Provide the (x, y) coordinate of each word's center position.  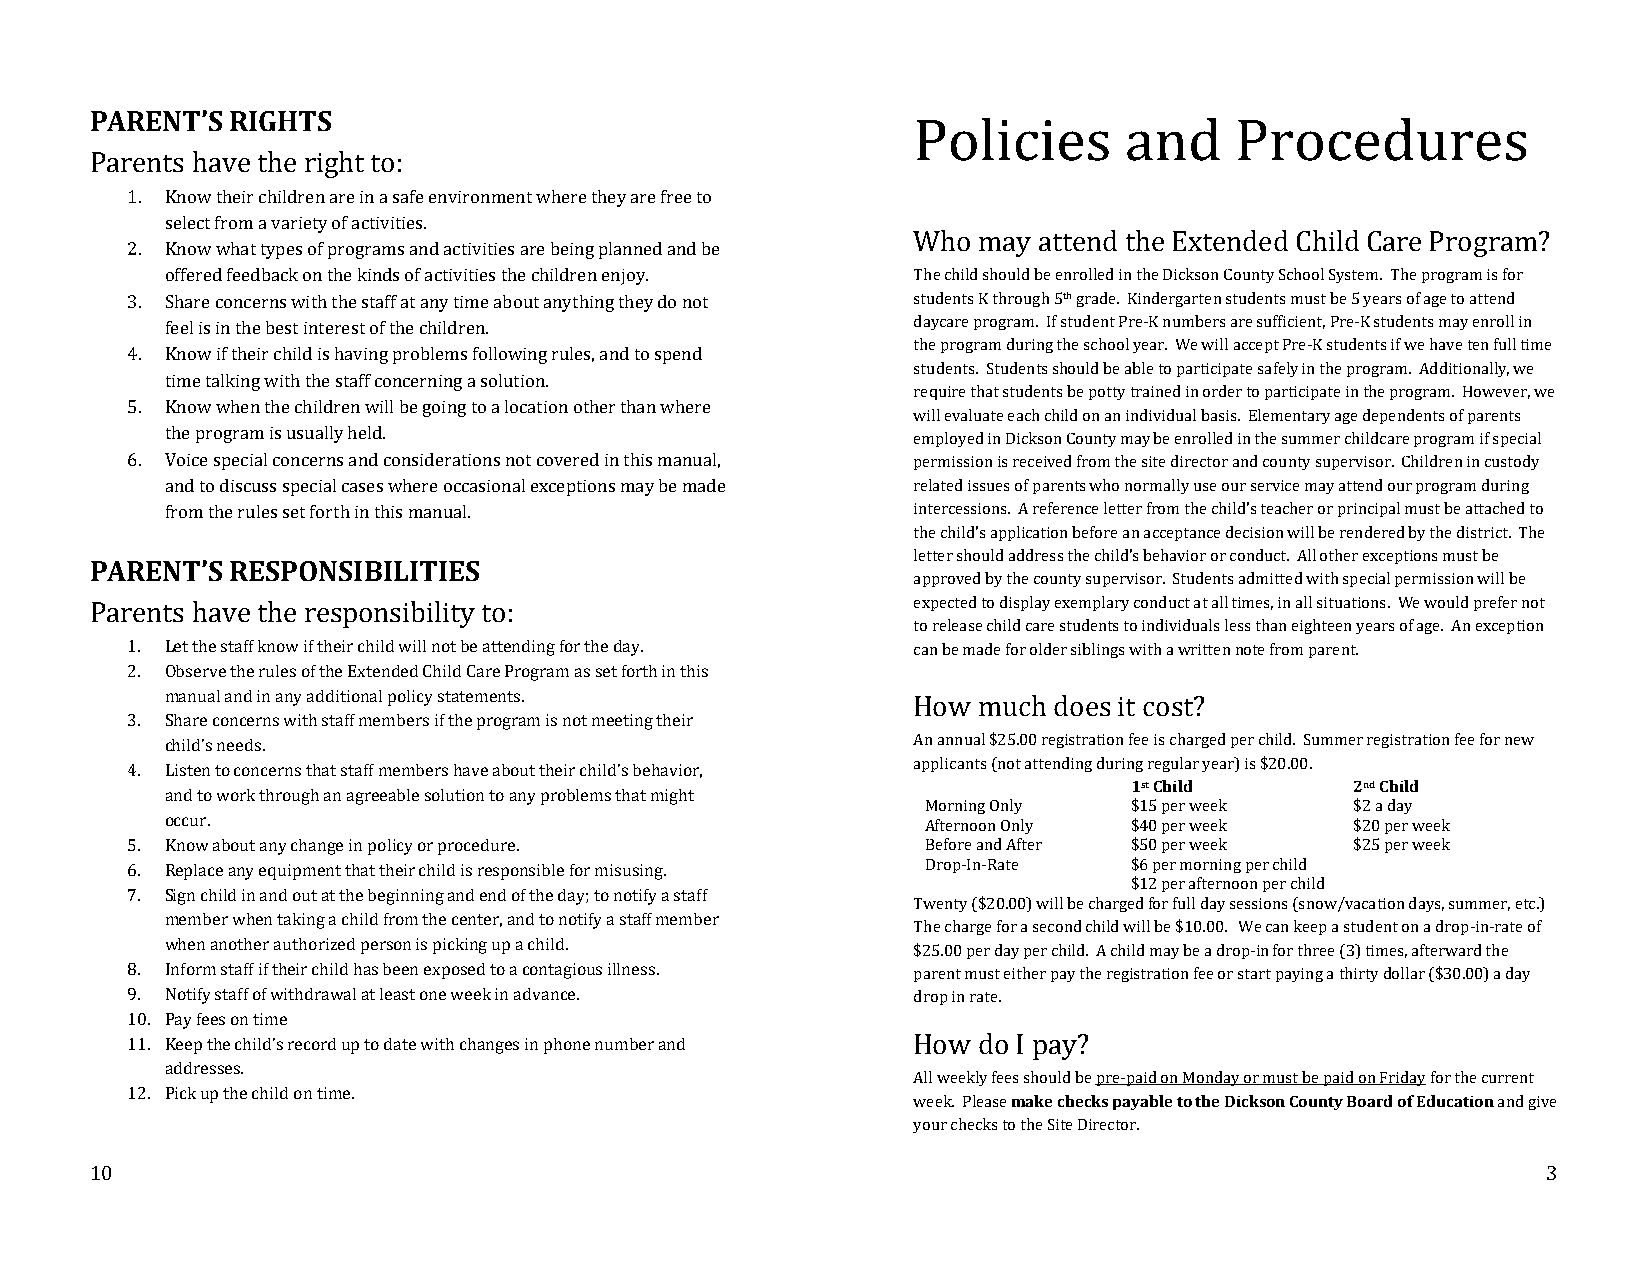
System (1355, 276)
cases (362, 487)
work (236, 795)
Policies (1013, 139)
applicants (950, 764)
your (930, 1127)
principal (1369, 509)
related (938, 485)
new (1519, 741)
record (312, 1044)
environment (480, 197)
